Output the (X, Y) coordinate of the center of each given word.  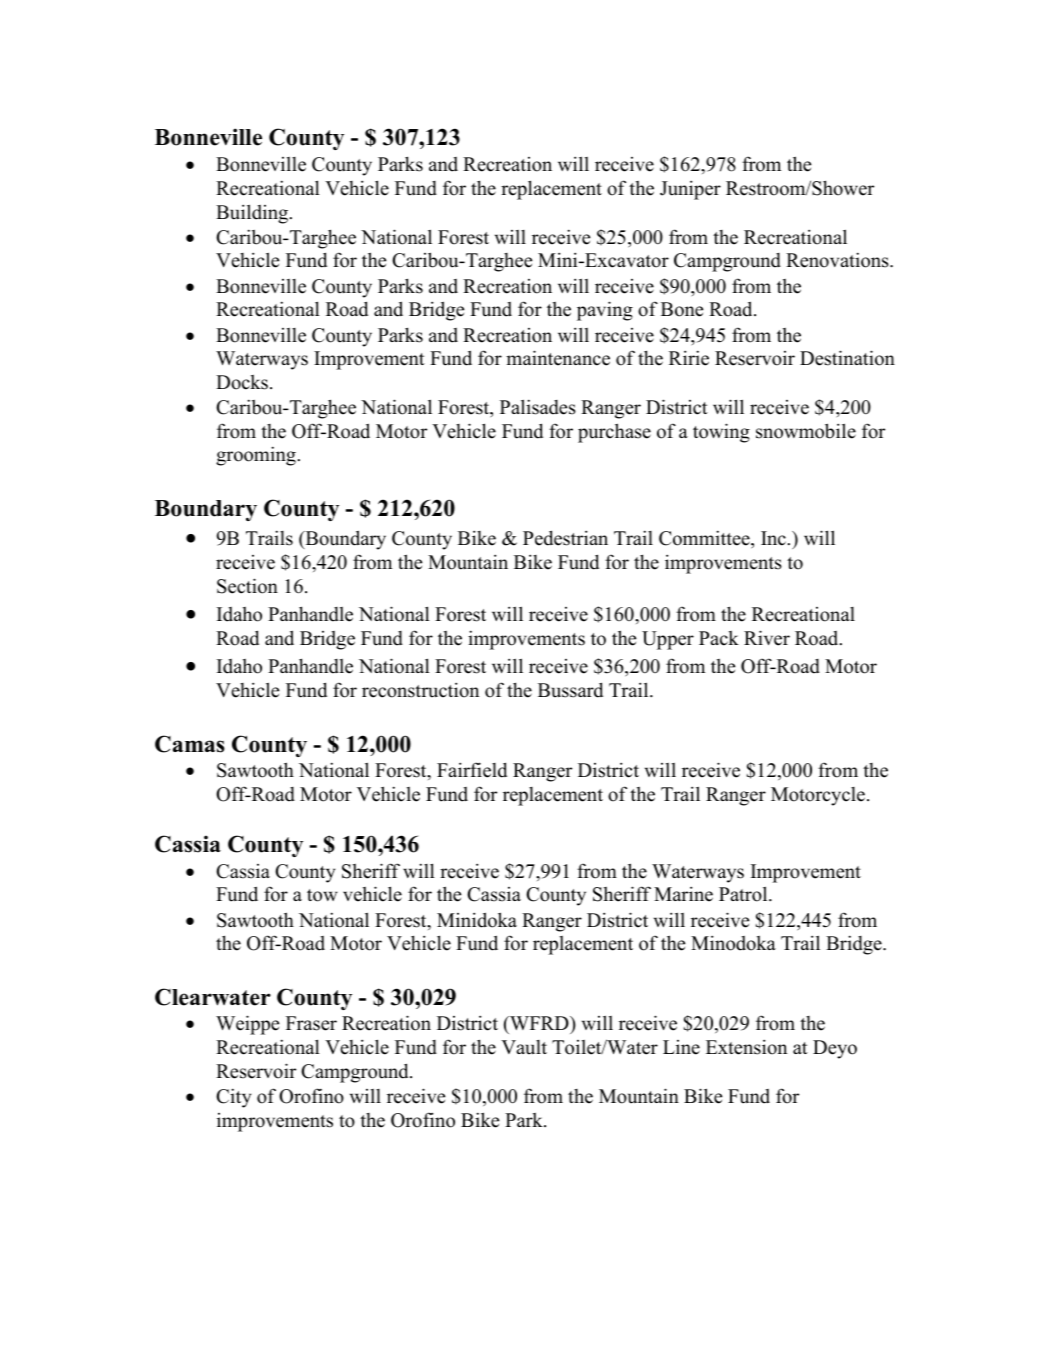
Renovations (838, 260)
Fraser (311, 1023)
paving (605, 311)
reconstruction (420, 690)
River (767, 638)
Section (247, 586)
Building (253, 214)
